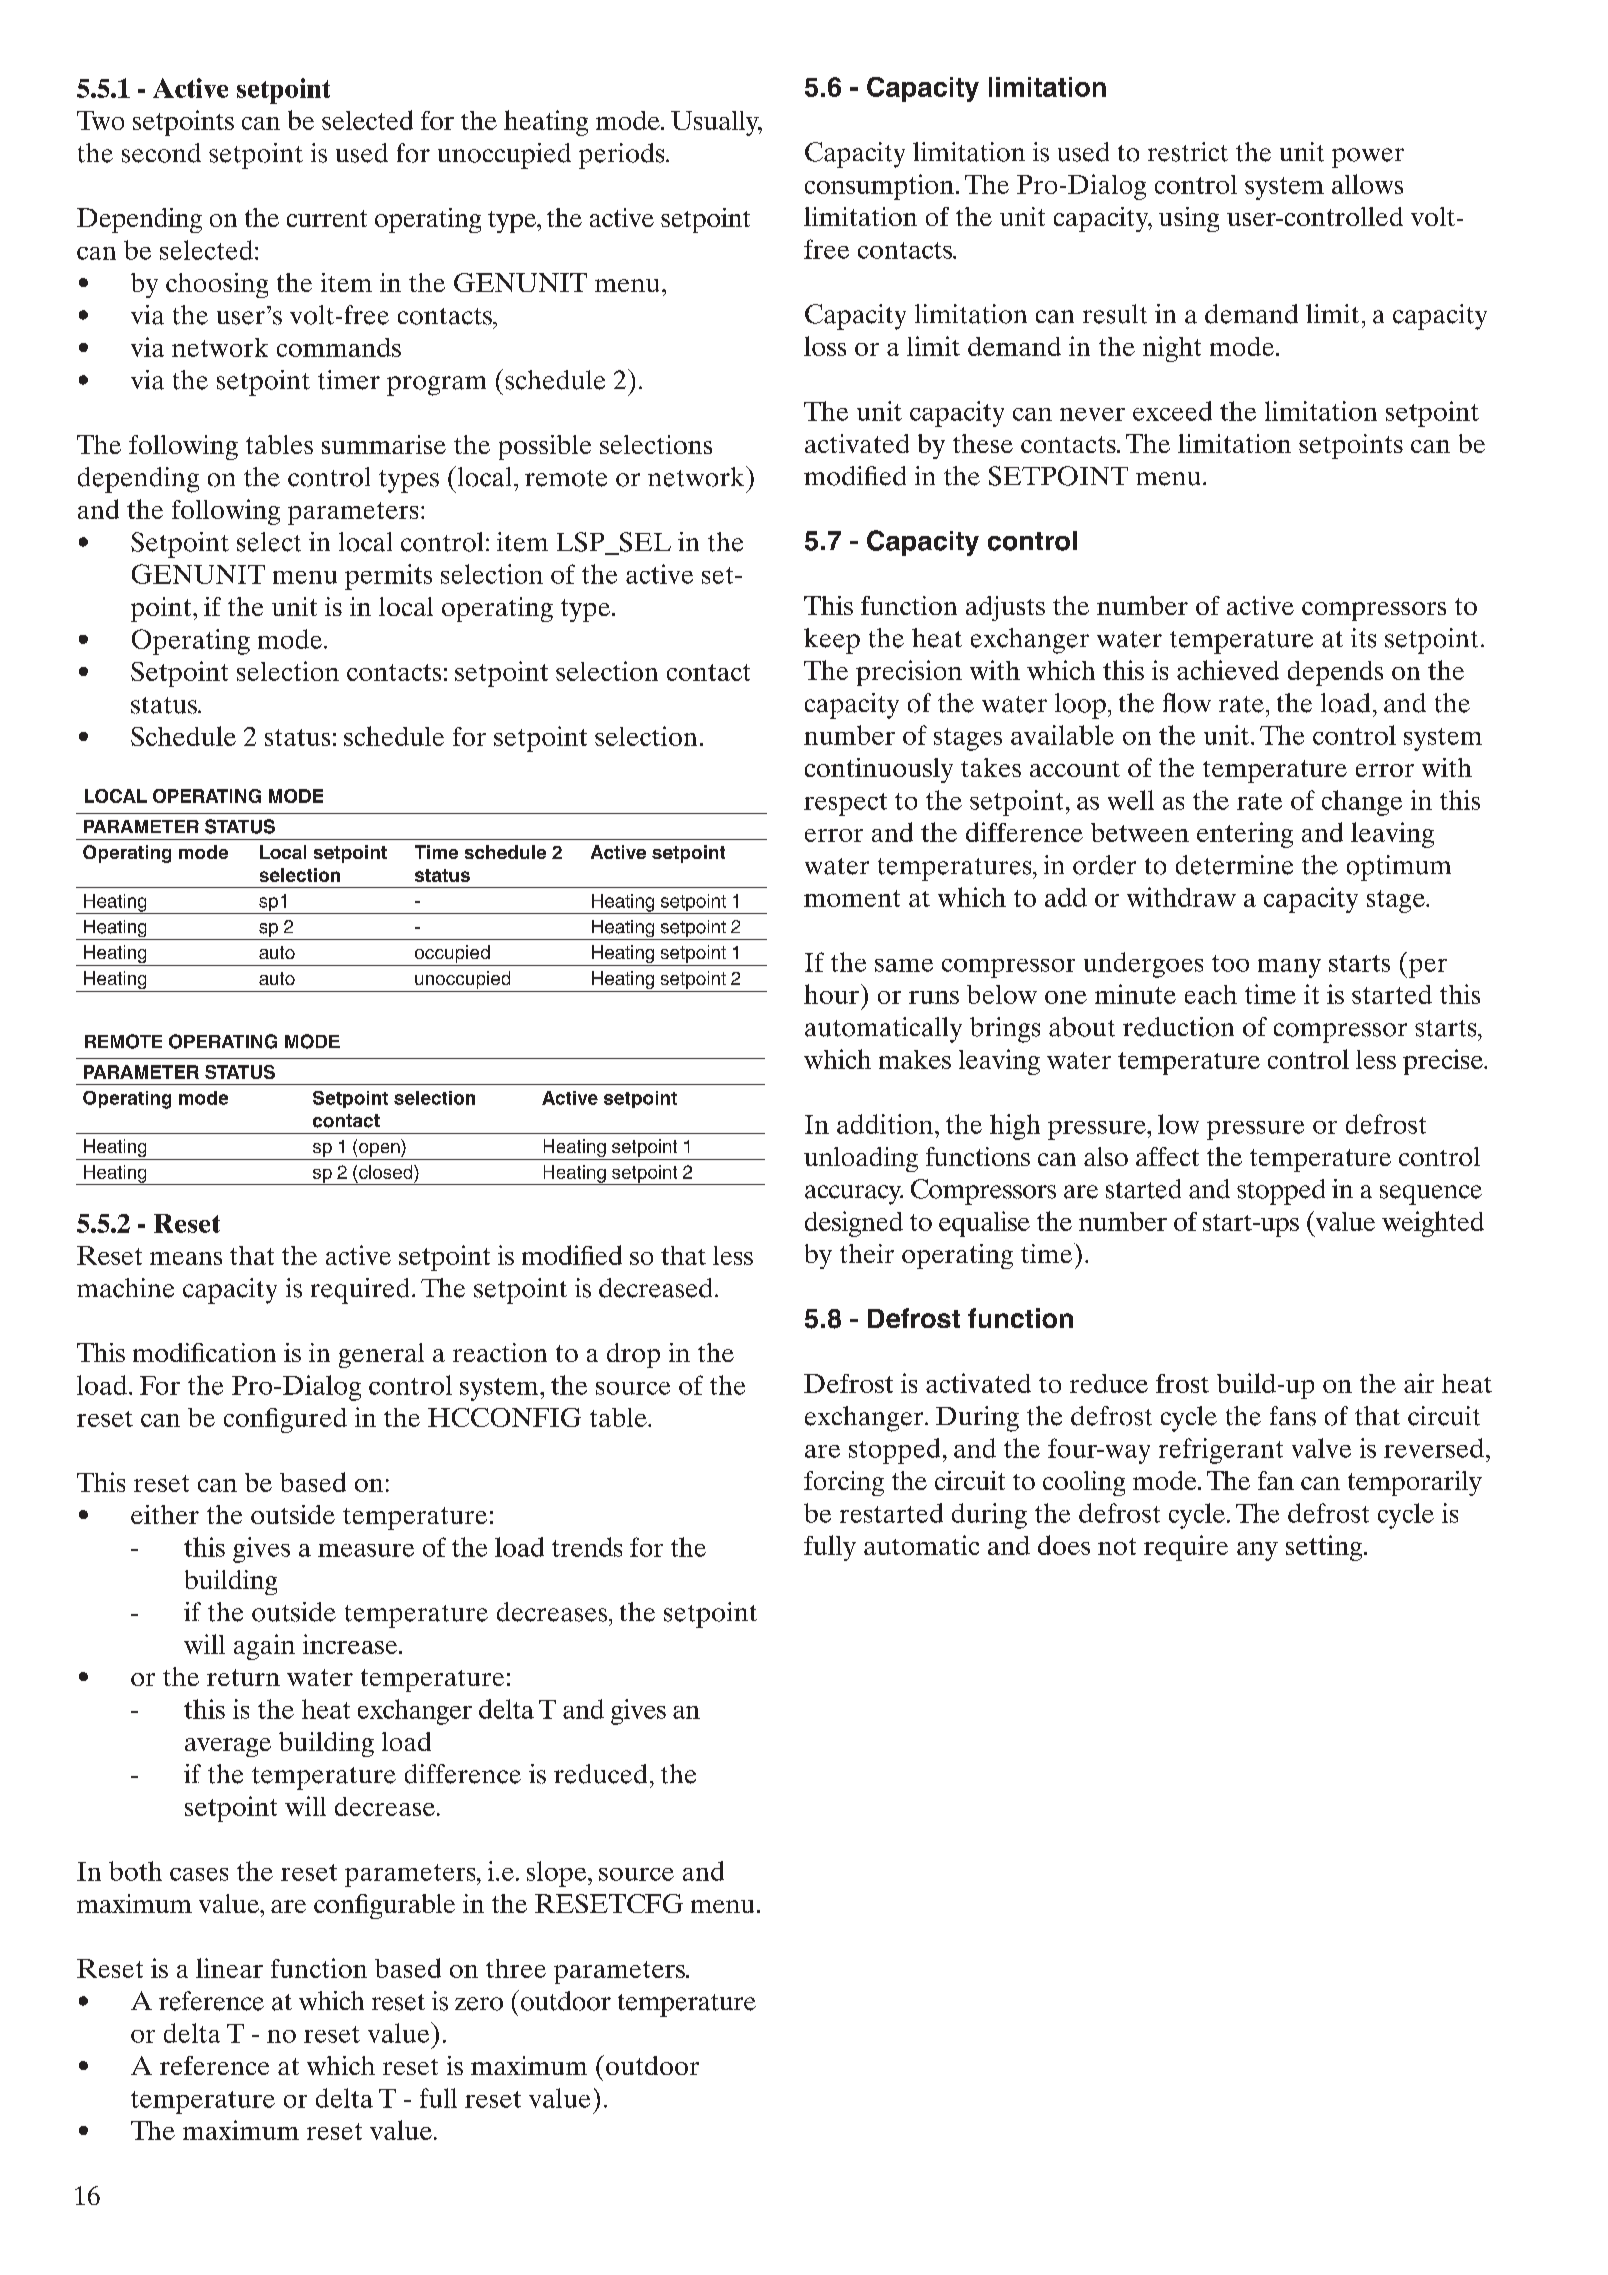  What do you see at coordinates (879, 187) in the screenshot?
I see `consumption` at bounding box center [879, 187].
